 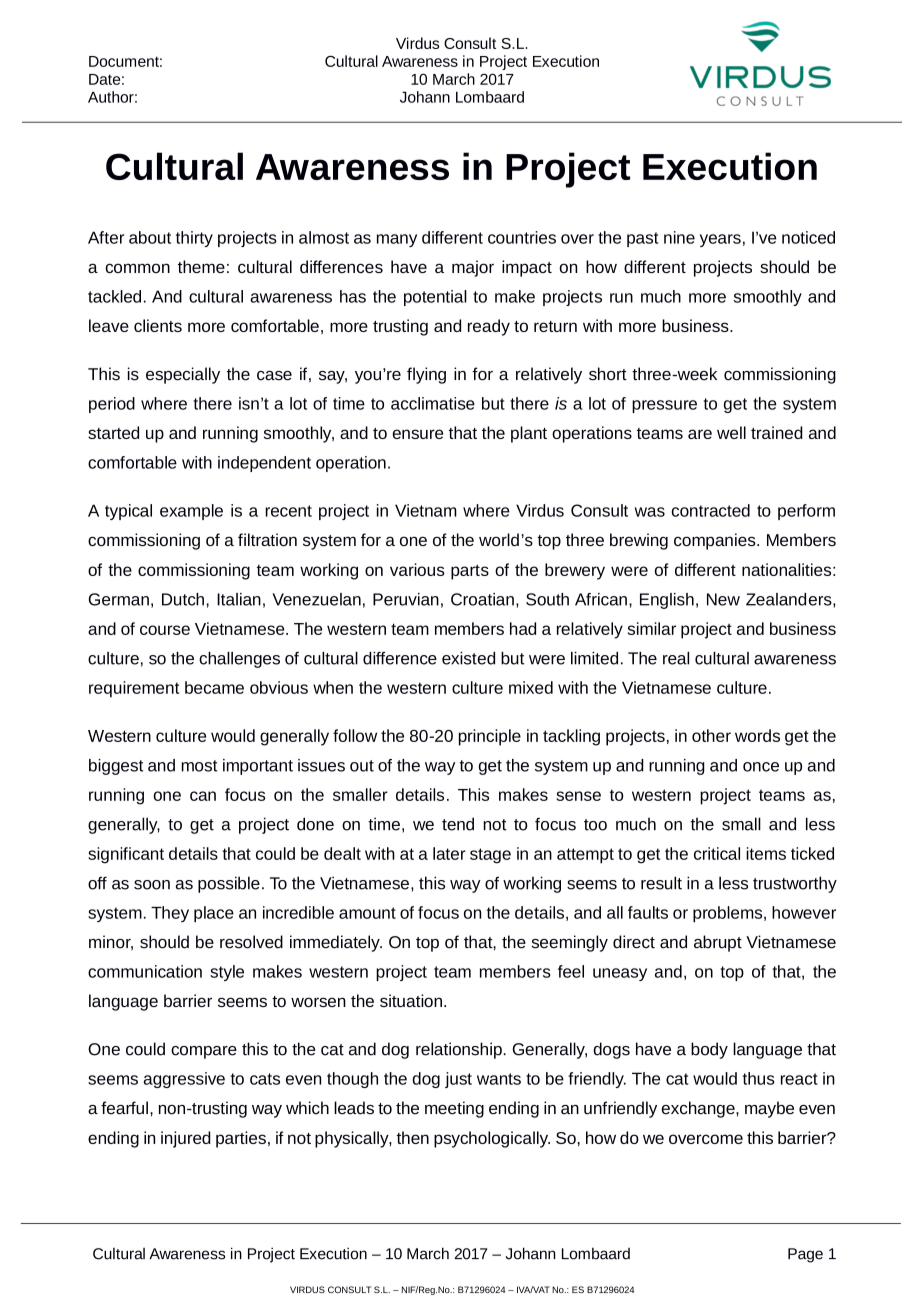 What do you see at coordinates (170, 914) in the screenshot?
I see `They` at bounding box center [170, 914].
